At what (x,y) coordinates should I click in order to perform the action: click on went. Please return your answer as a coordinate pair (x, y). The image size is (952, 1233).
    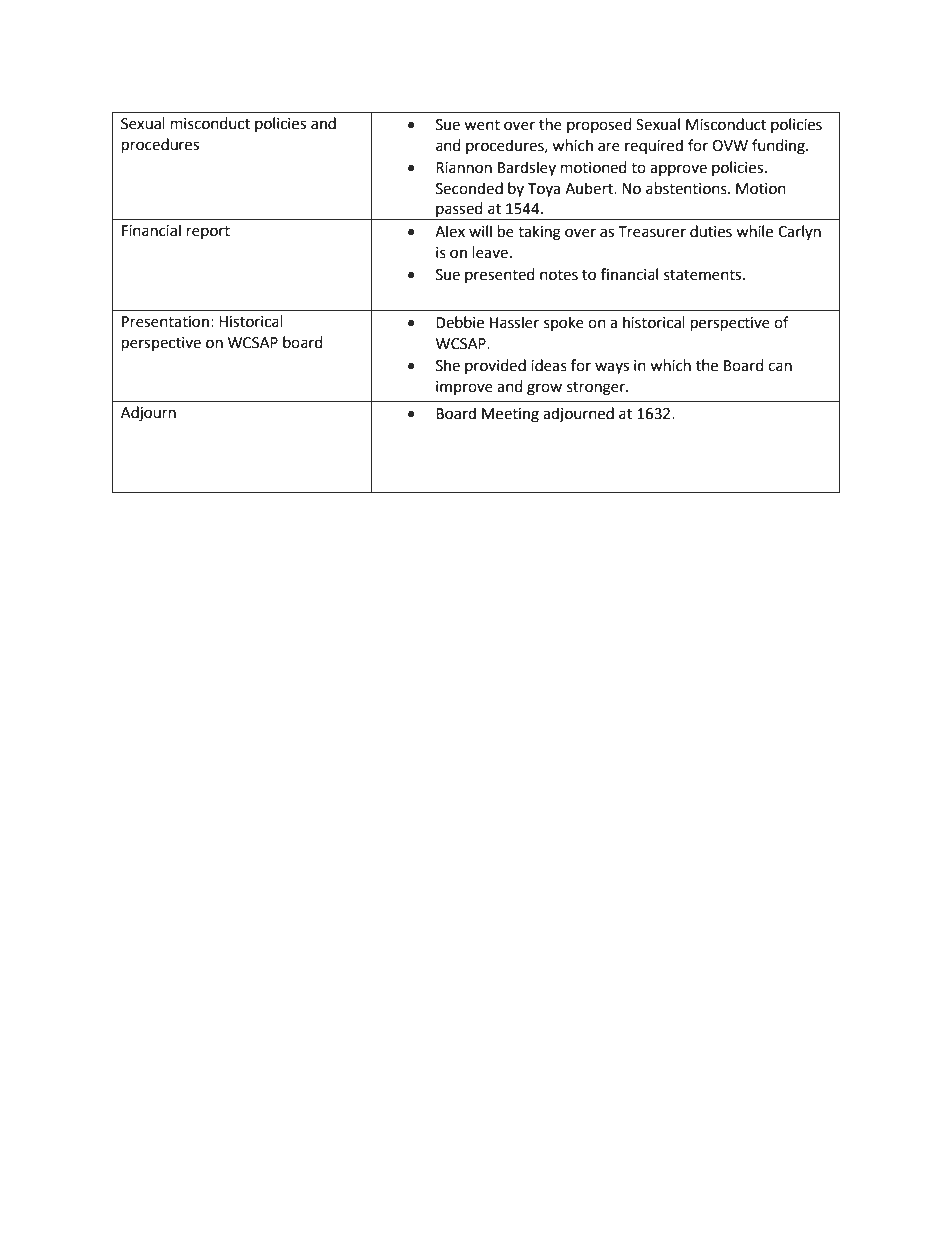
    Looking at the image, I should click on (482, 125).
